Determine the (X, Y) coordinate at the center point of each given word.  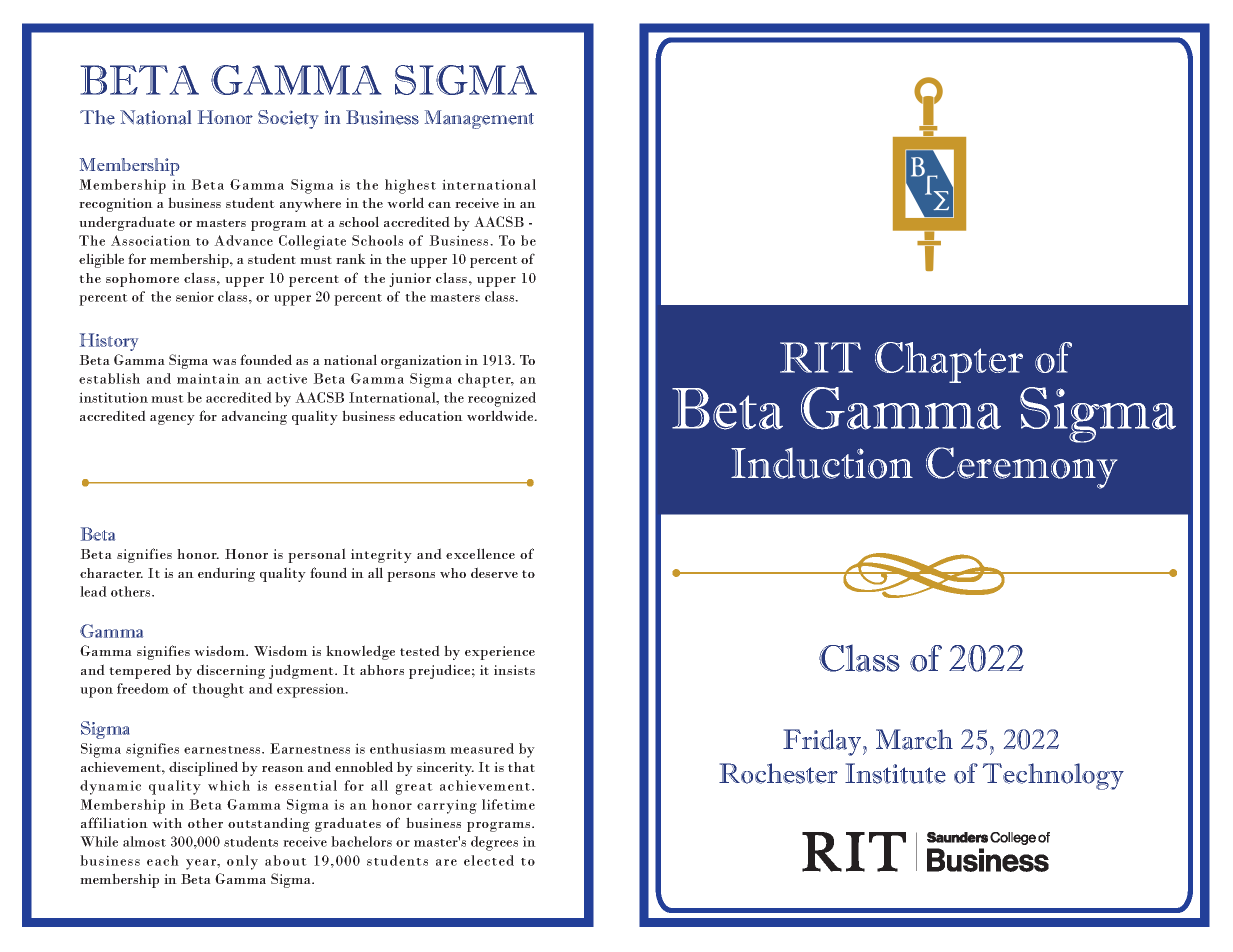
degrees (494, 843)
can (439, 205)
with (167, 823)
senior (195, 296)
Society (288, 119)
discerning (231, 671)
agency (172, 420)
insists (514, 670)
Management (479, 119)
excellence (480, 553)
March (914, 739)
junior (410, 280)
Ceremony (1021, 468)
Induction (822, 463)
